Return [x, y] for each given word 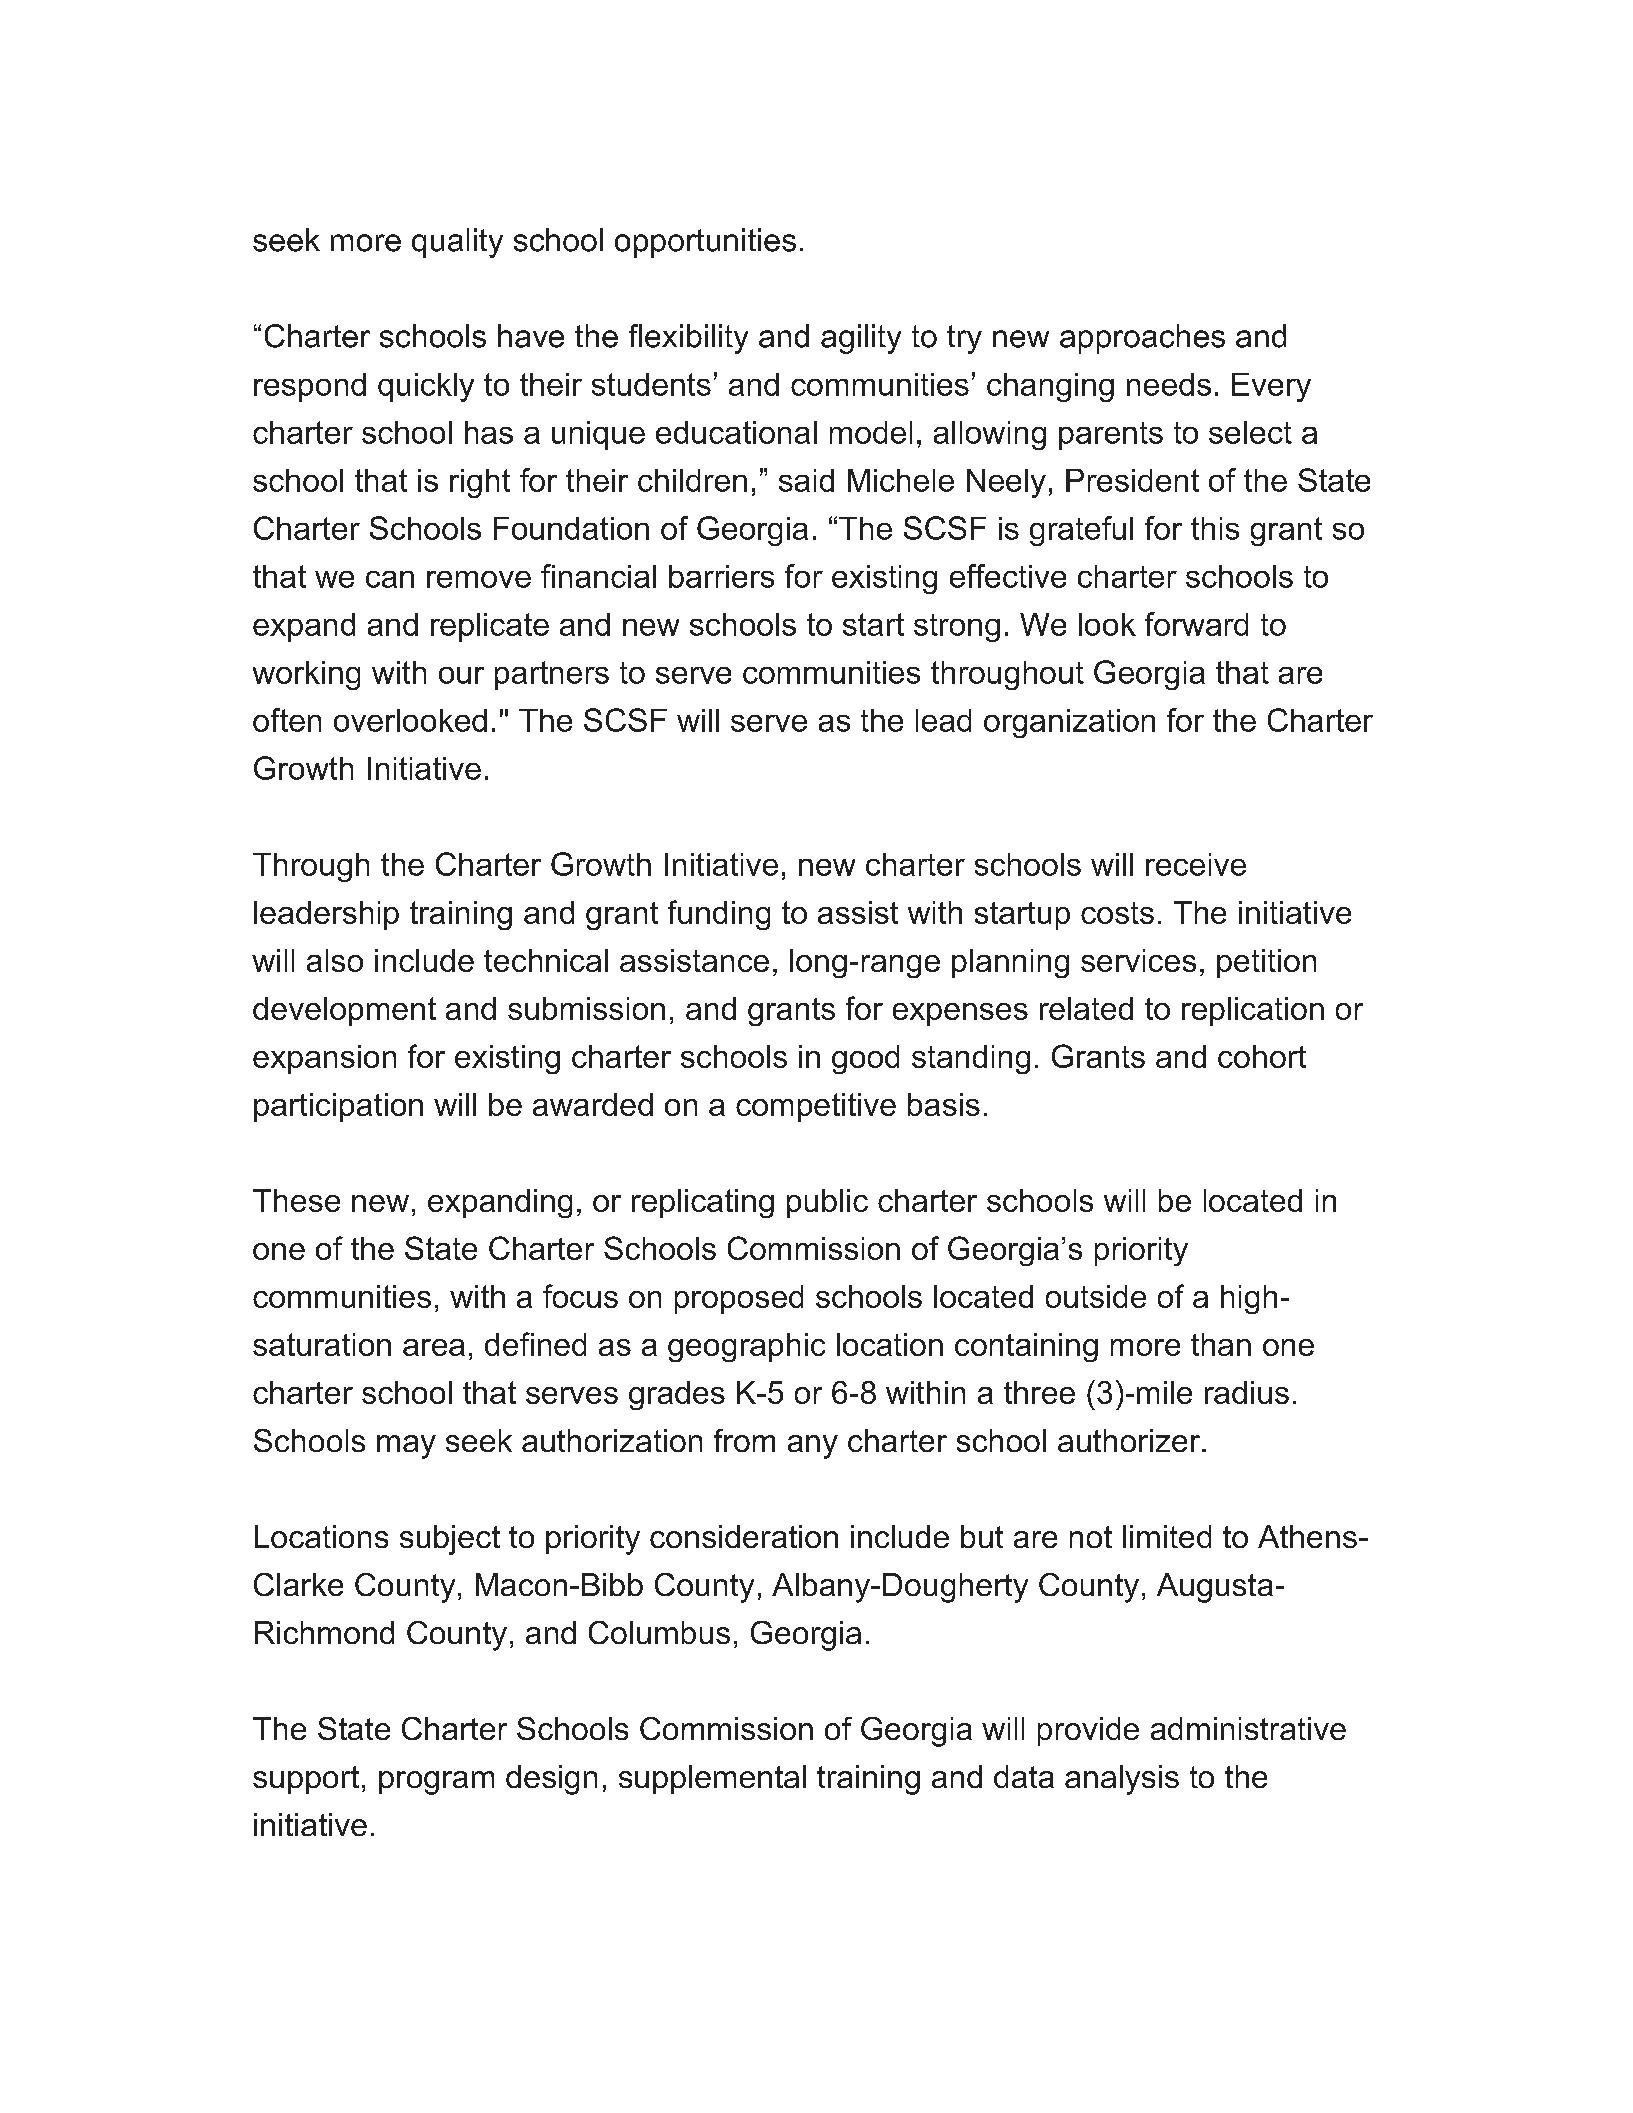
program [436, 1783]
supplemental [712, 1779]
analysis [1122, 1780]
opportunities [705, 243]
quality [457, 243]
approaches [1142, 339]
